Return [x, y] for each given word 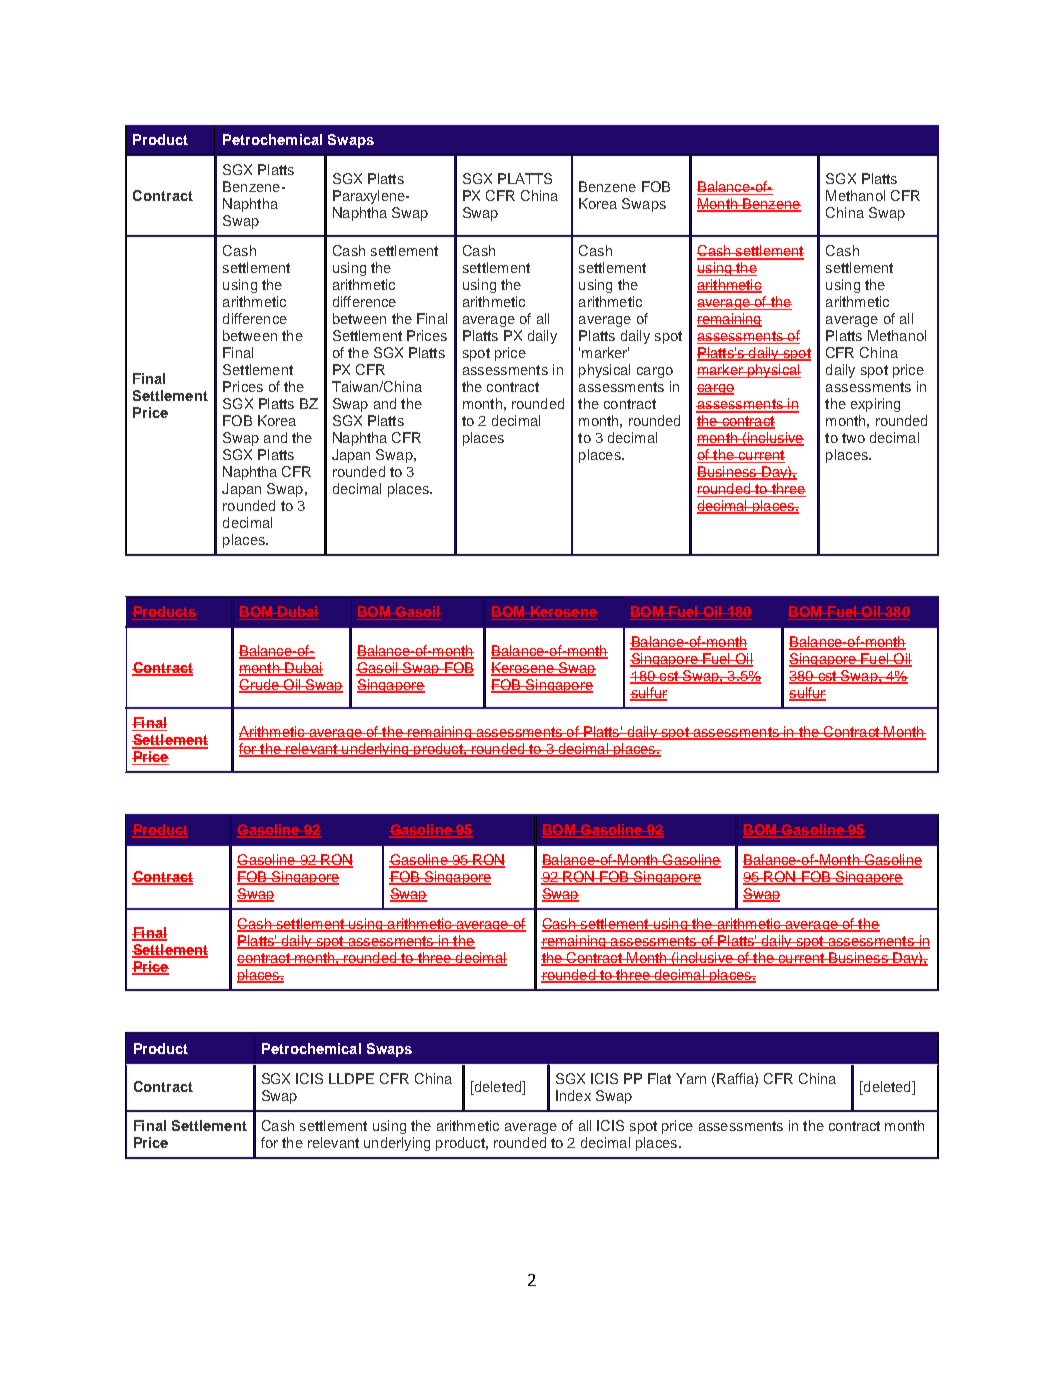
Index [573, 1095]
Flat [659, 1078]
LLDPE [351, 1078]
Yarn [691, 1078]
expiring [875, 405]
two [853, 438]
